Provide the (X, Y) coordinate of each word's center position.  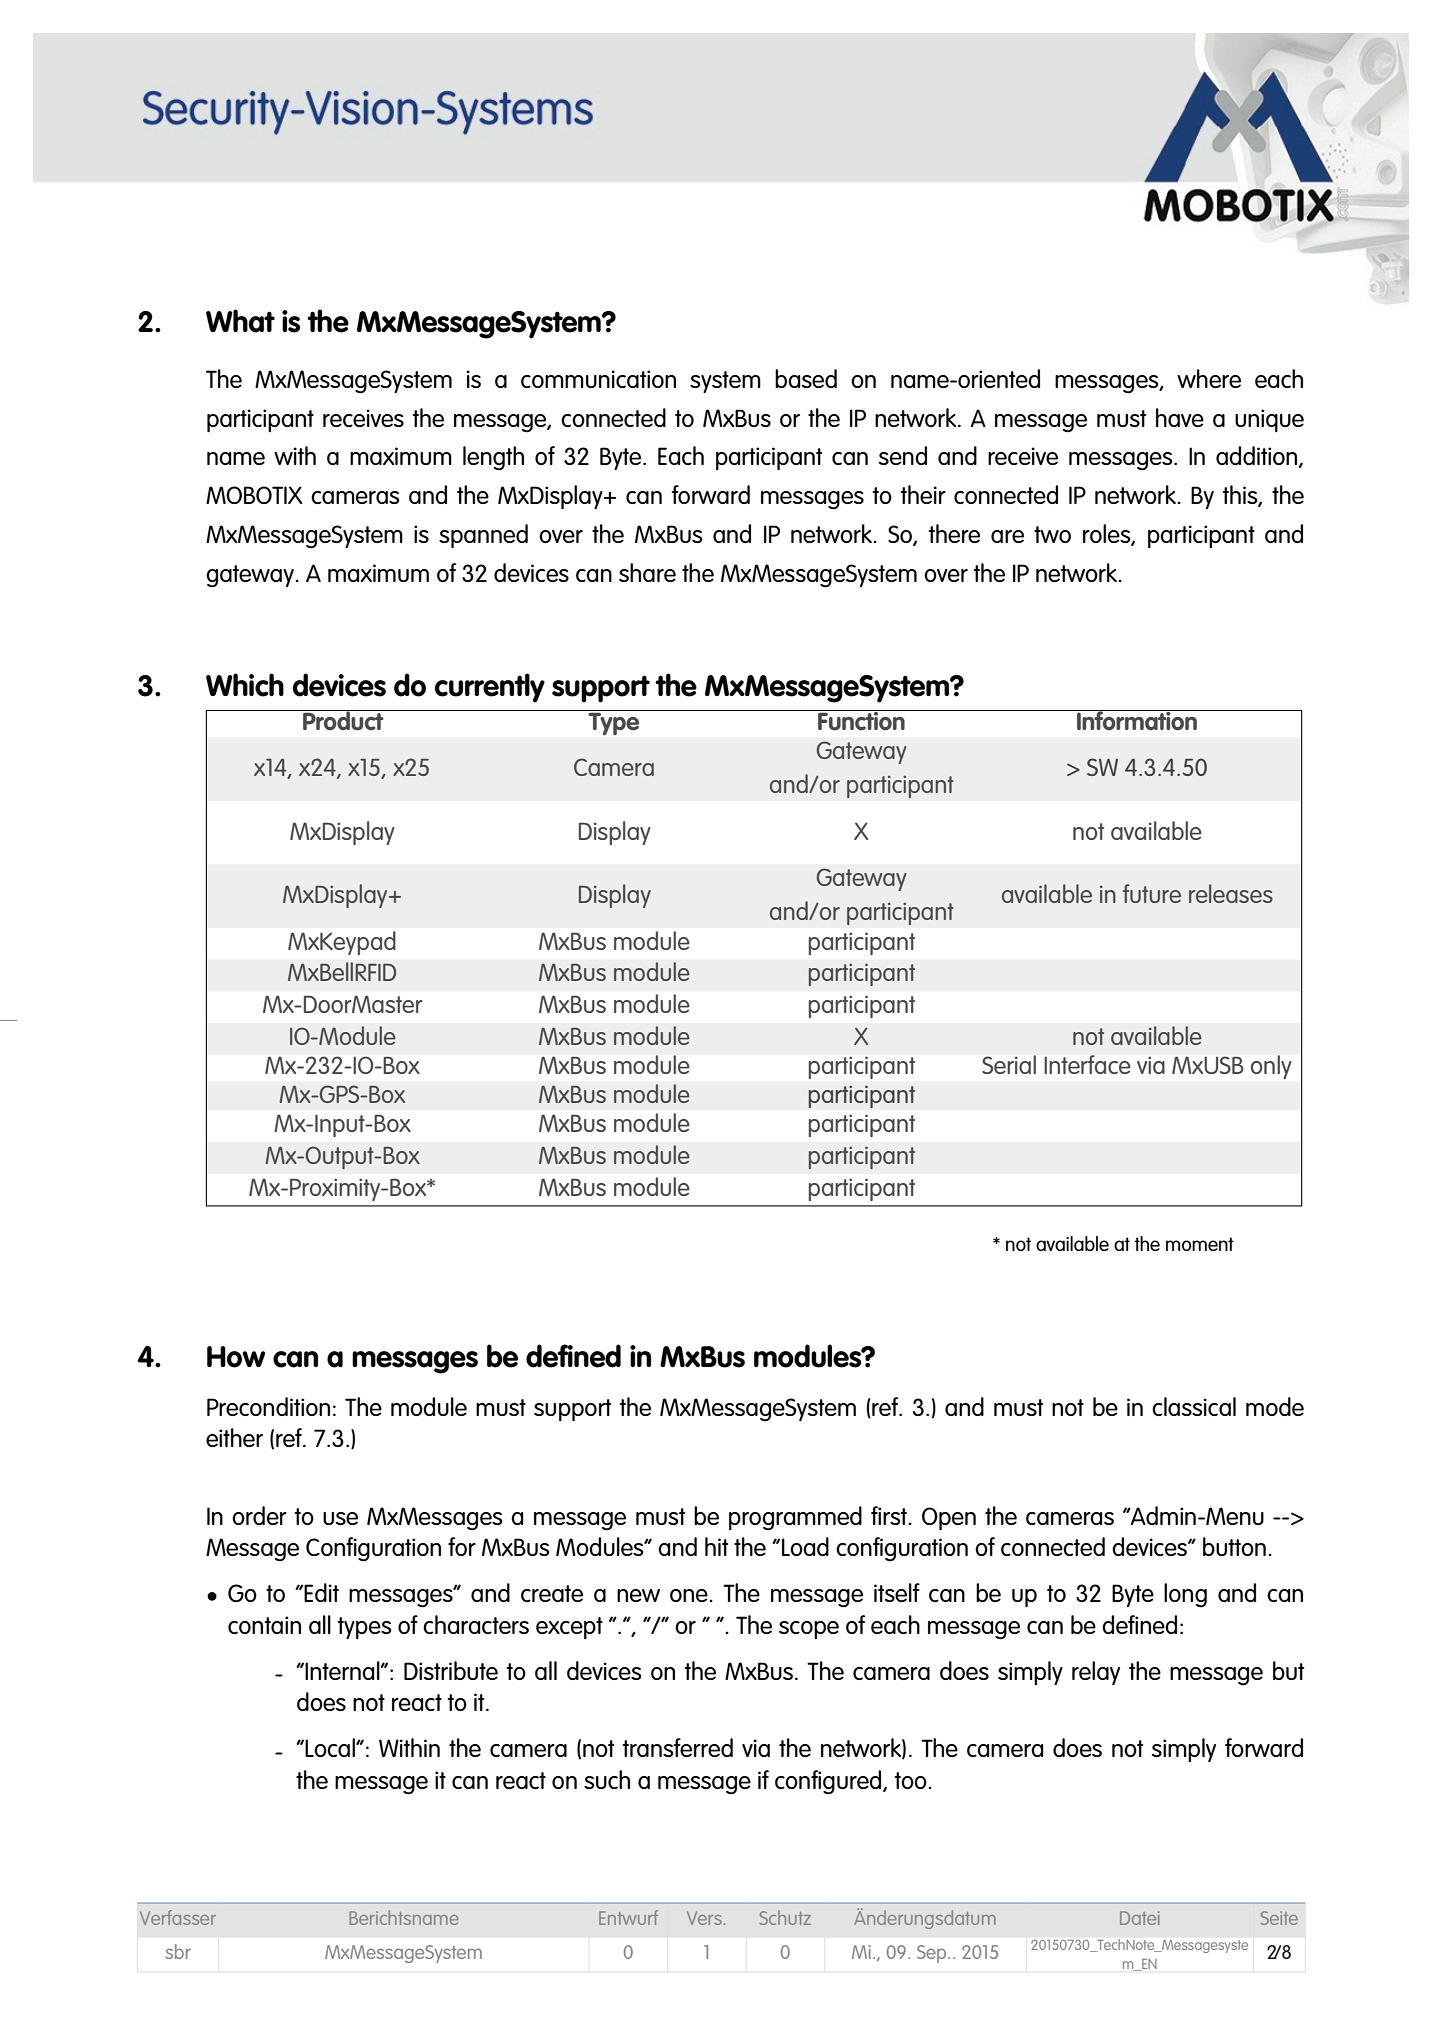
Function (861, 720)
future (1152, 893)
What (240, 321)
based (806, 378)
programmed (795, 1518)
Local (331, 1747)
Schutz (785, 1917)
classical (1194, 1406)
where (1209, 378)
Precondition (268, 1406)
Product (343, 720)
